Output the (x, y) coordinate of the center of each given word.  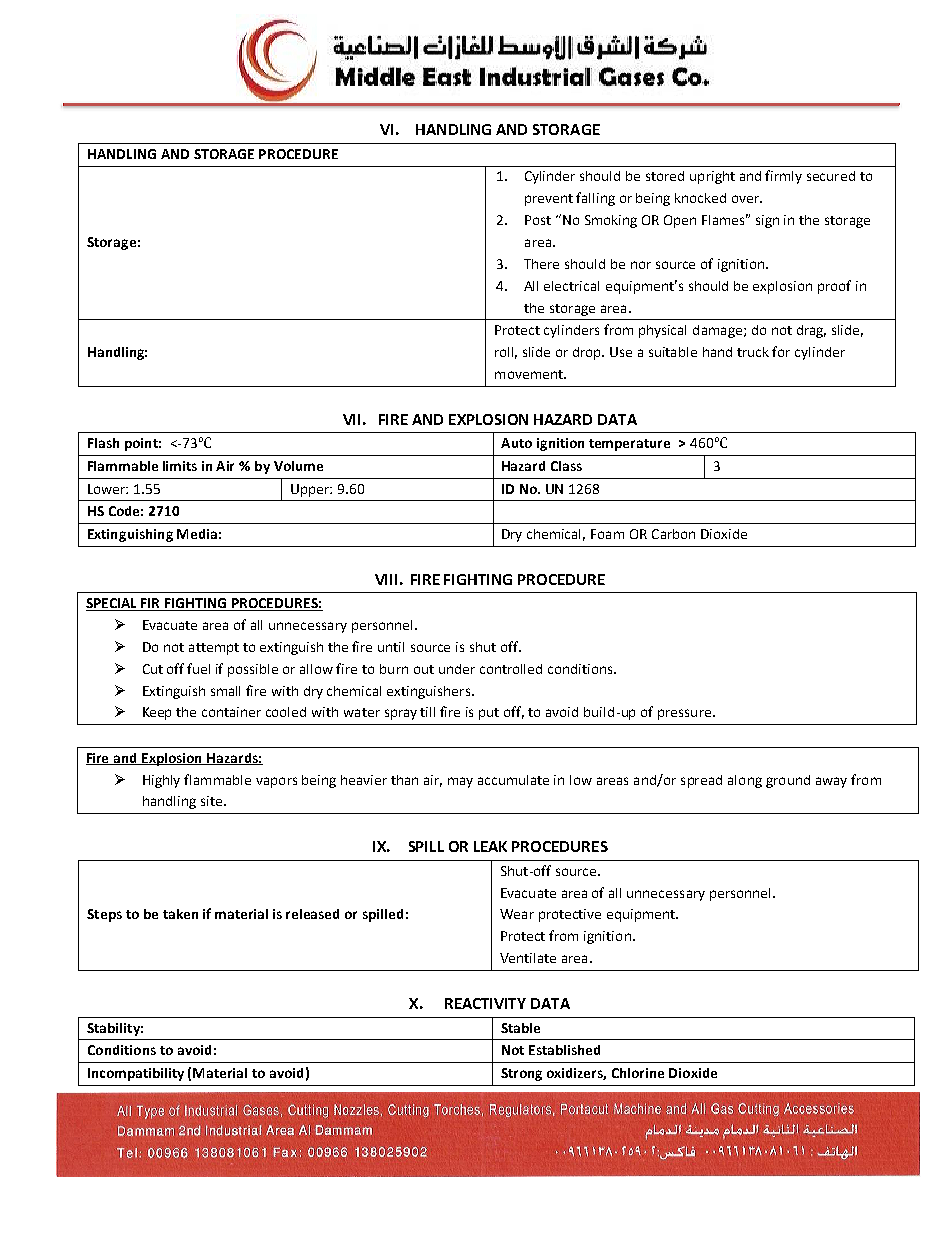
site (211, 801)
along (745, 781)
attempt (214, 649)
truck (753, 352)
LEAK (490, 846)
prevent (549, 200)
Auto (516, 443)
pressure (684, 714)
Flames (725, 219)
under (457, 669)
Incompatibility (136, 1074)
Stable (520, 1028)
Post (538, 220)
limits (180, 466)
